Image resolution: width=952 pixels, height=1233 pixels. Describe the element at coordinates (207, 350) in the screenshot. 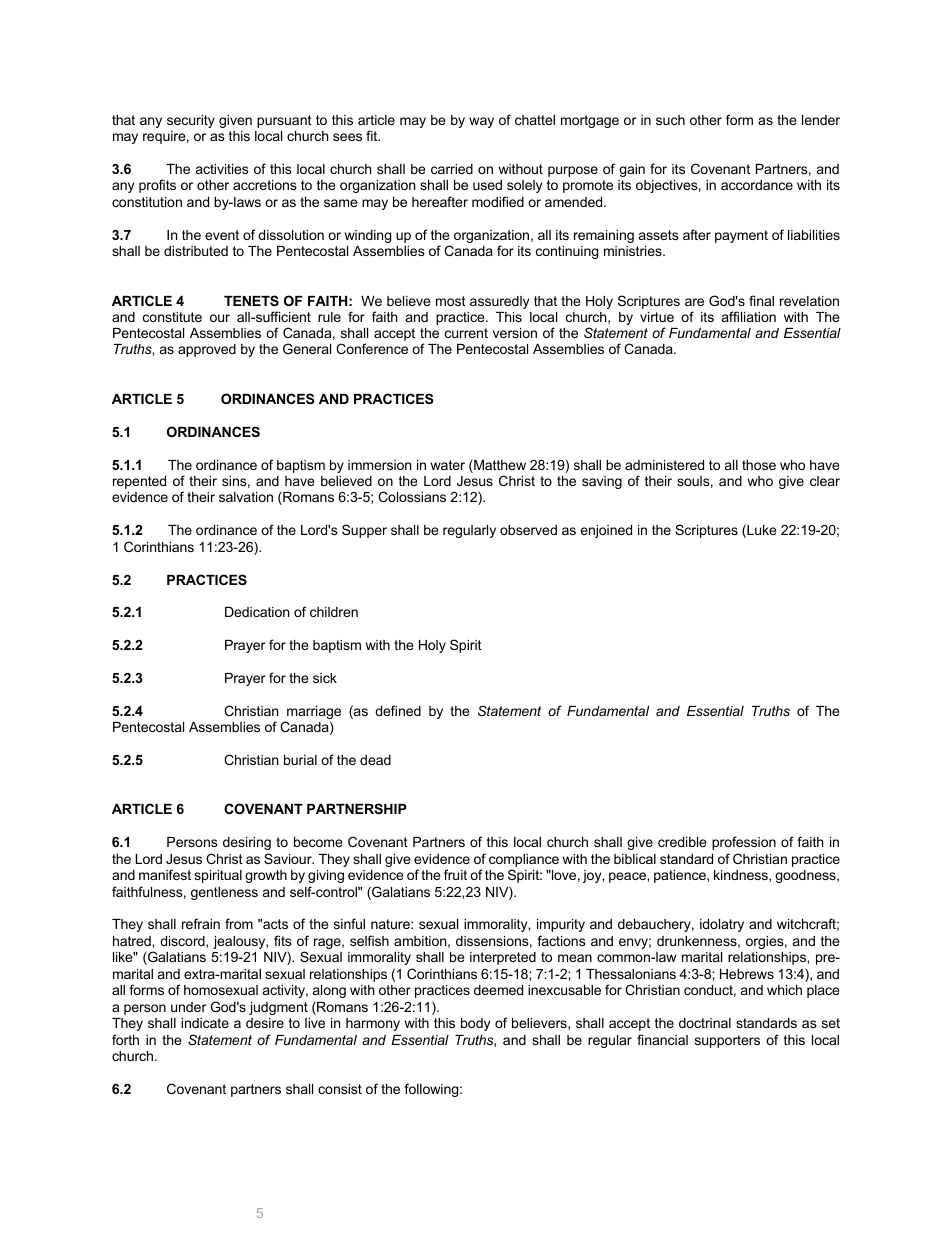

I see `approved` at that location.
